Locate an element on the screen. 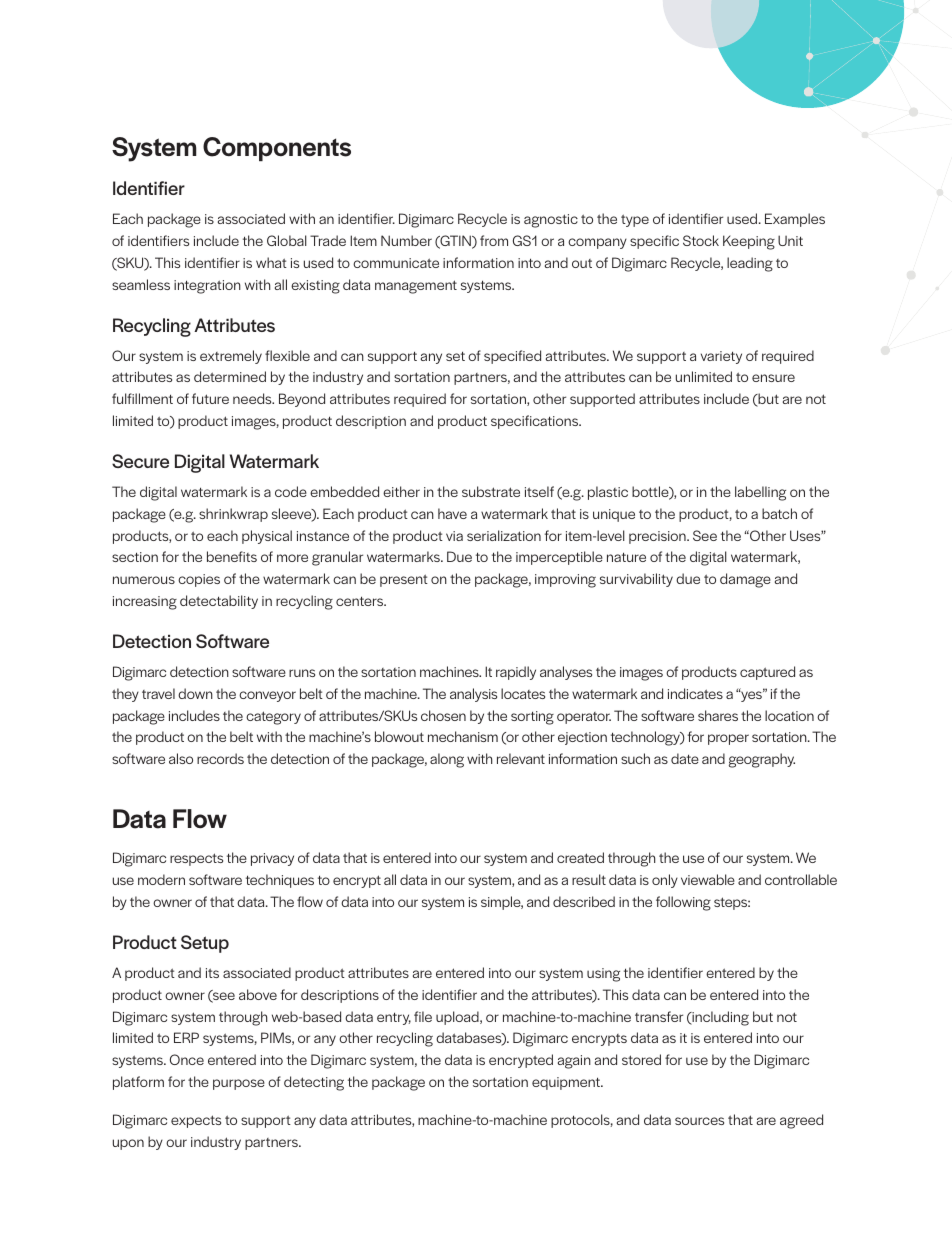 Image resolution: width=952 pixels, height=1233 pixels. expects is located at coordinates (196, 1121).
